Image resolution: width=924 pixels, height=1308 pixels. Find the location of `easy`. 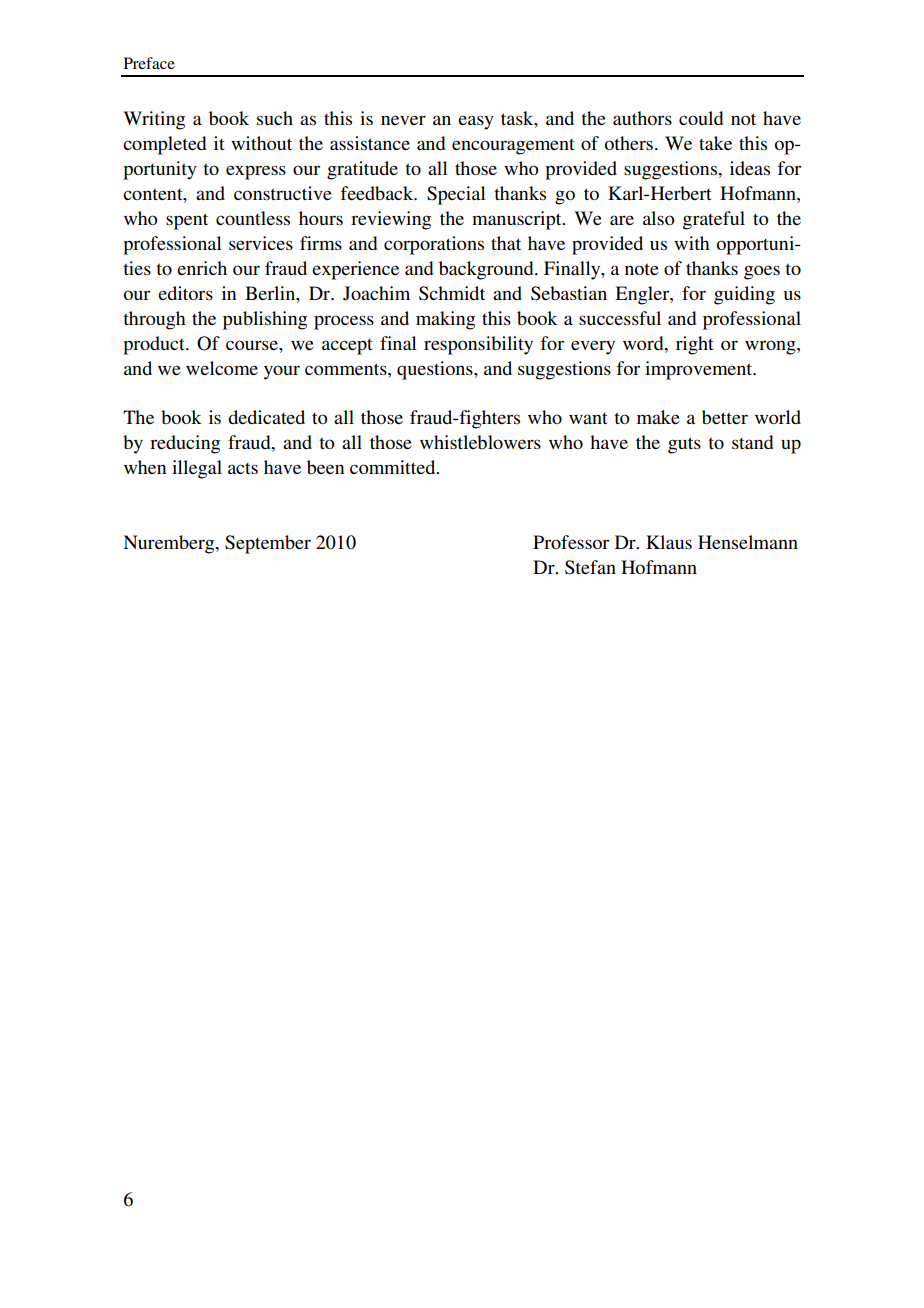

easy is located at coordinates (476, 122).
